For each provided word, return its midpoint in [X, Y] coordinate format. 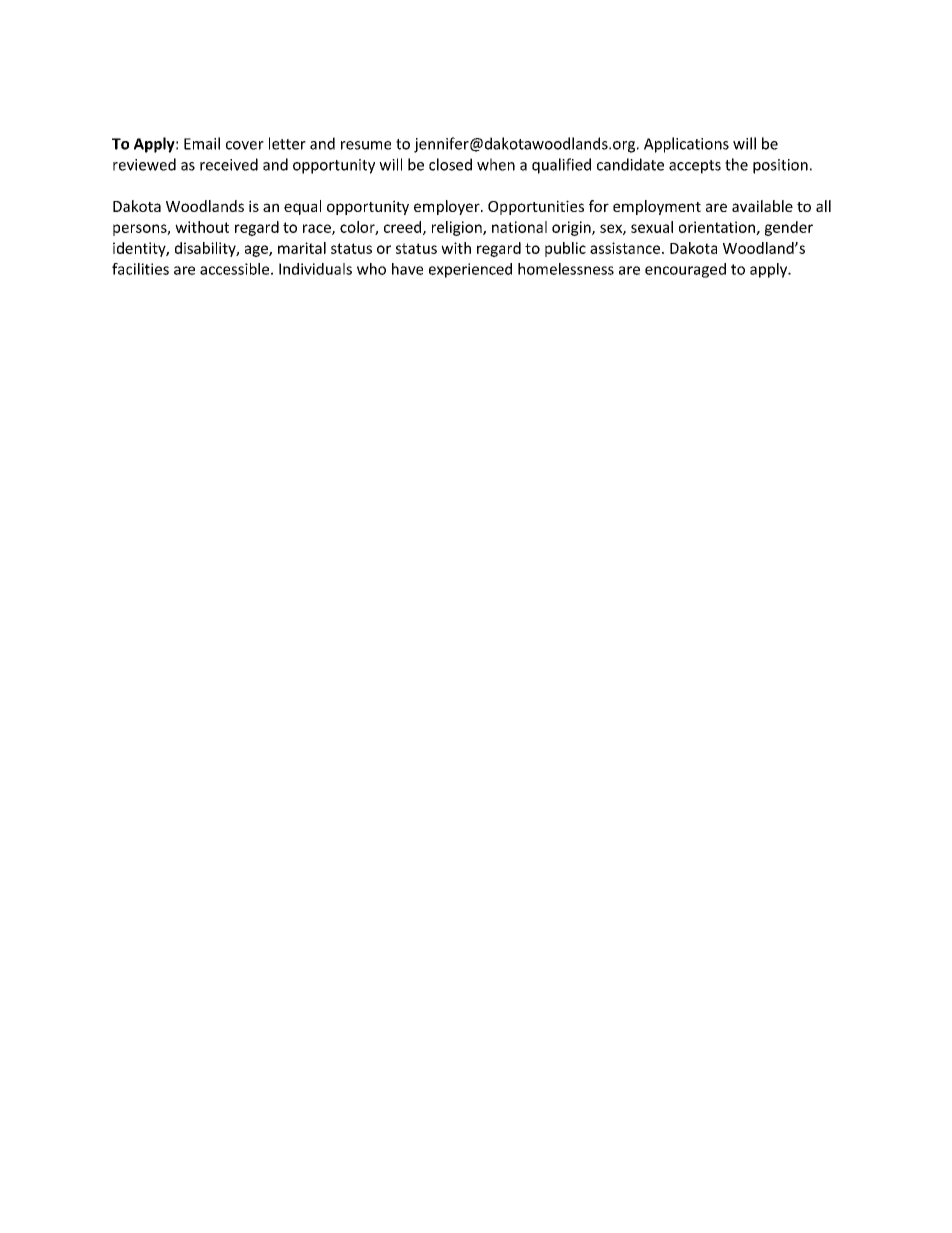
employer [448, 207]
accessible [236, 269]
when [496, 164]
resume [366, 145]
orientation [718, 228]
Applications [686, 145]
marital [302, 248]
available [762, 206]
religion [458, 228]
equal [302, 207]
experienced [470, 270]
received [229, 164]
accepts [695, 167]
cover [245, 145]
